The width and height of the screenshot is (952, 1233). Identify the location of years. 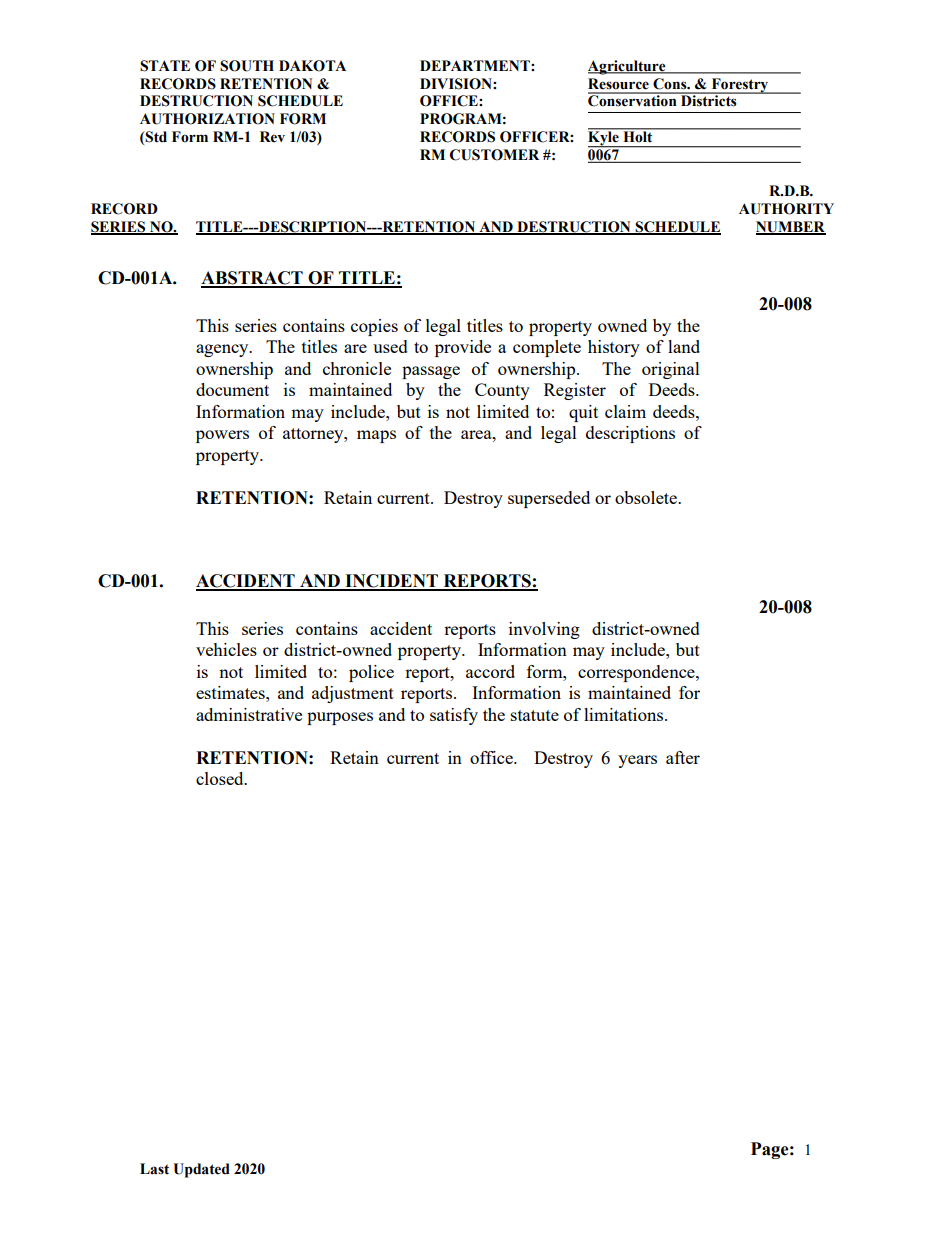
(637, 761).
